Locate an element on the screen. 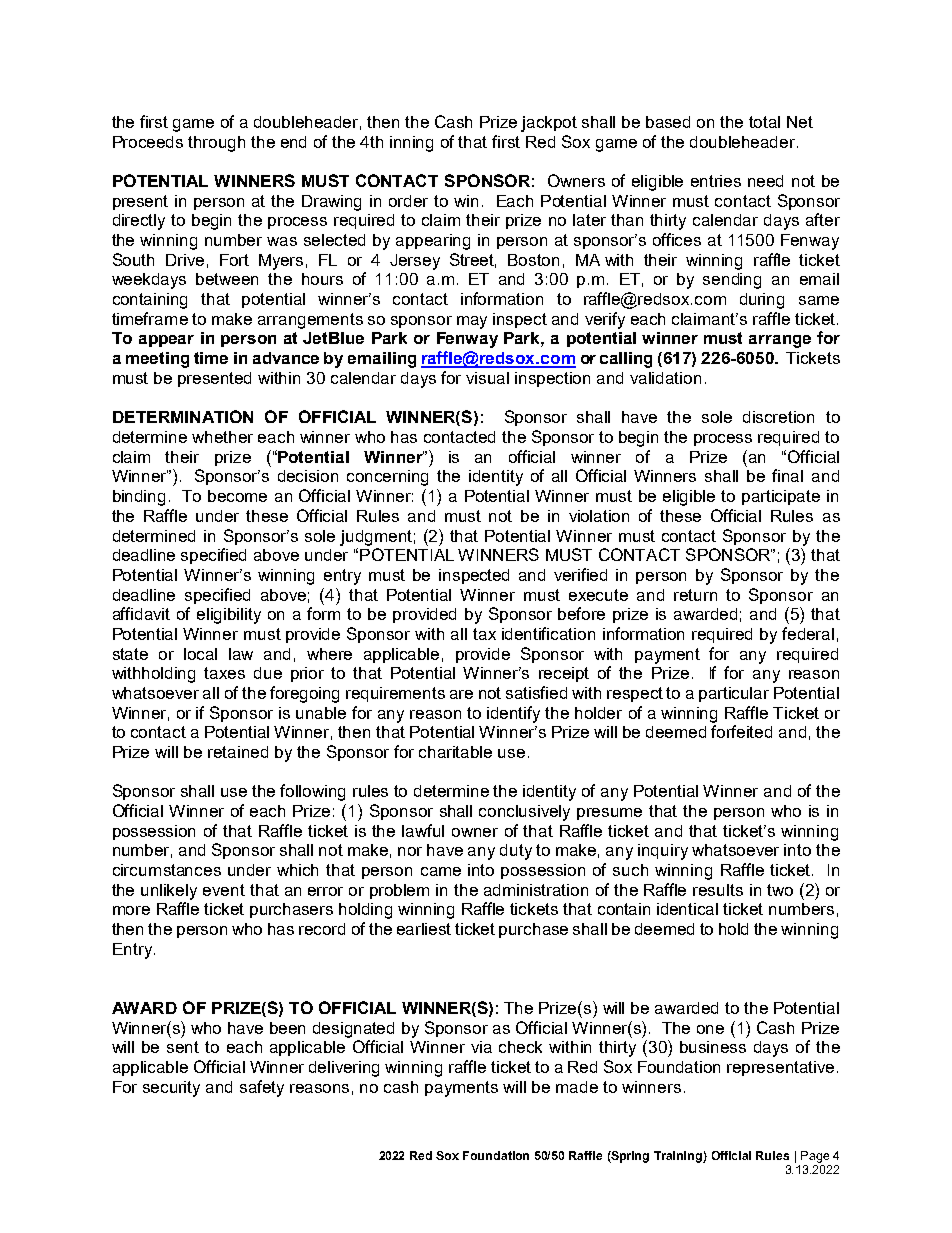 The height and width of the screenshot is (1233, 952). local is located at coordinates (200, 654).
